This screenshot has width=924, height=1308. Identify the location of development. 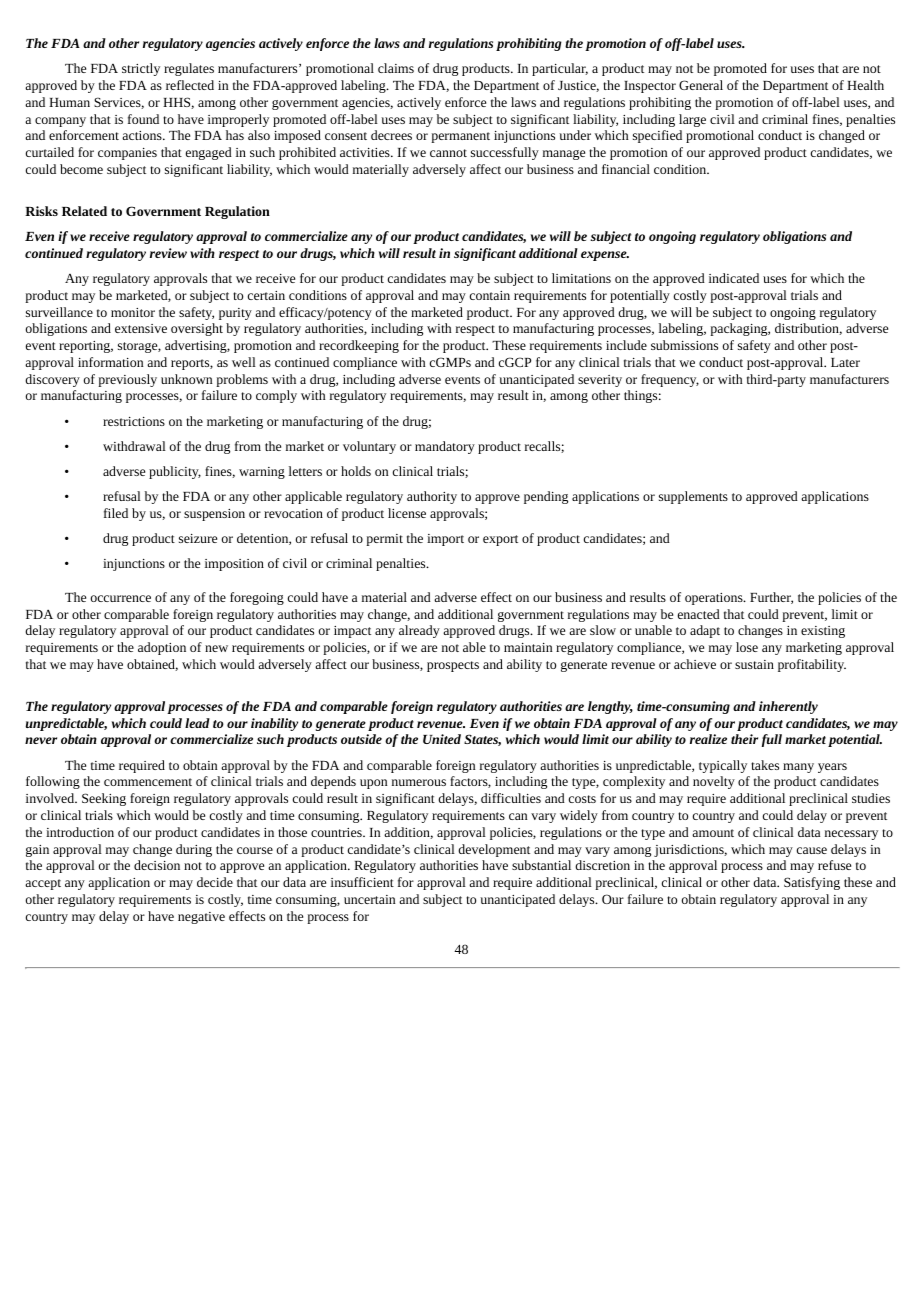
(494, 850).
